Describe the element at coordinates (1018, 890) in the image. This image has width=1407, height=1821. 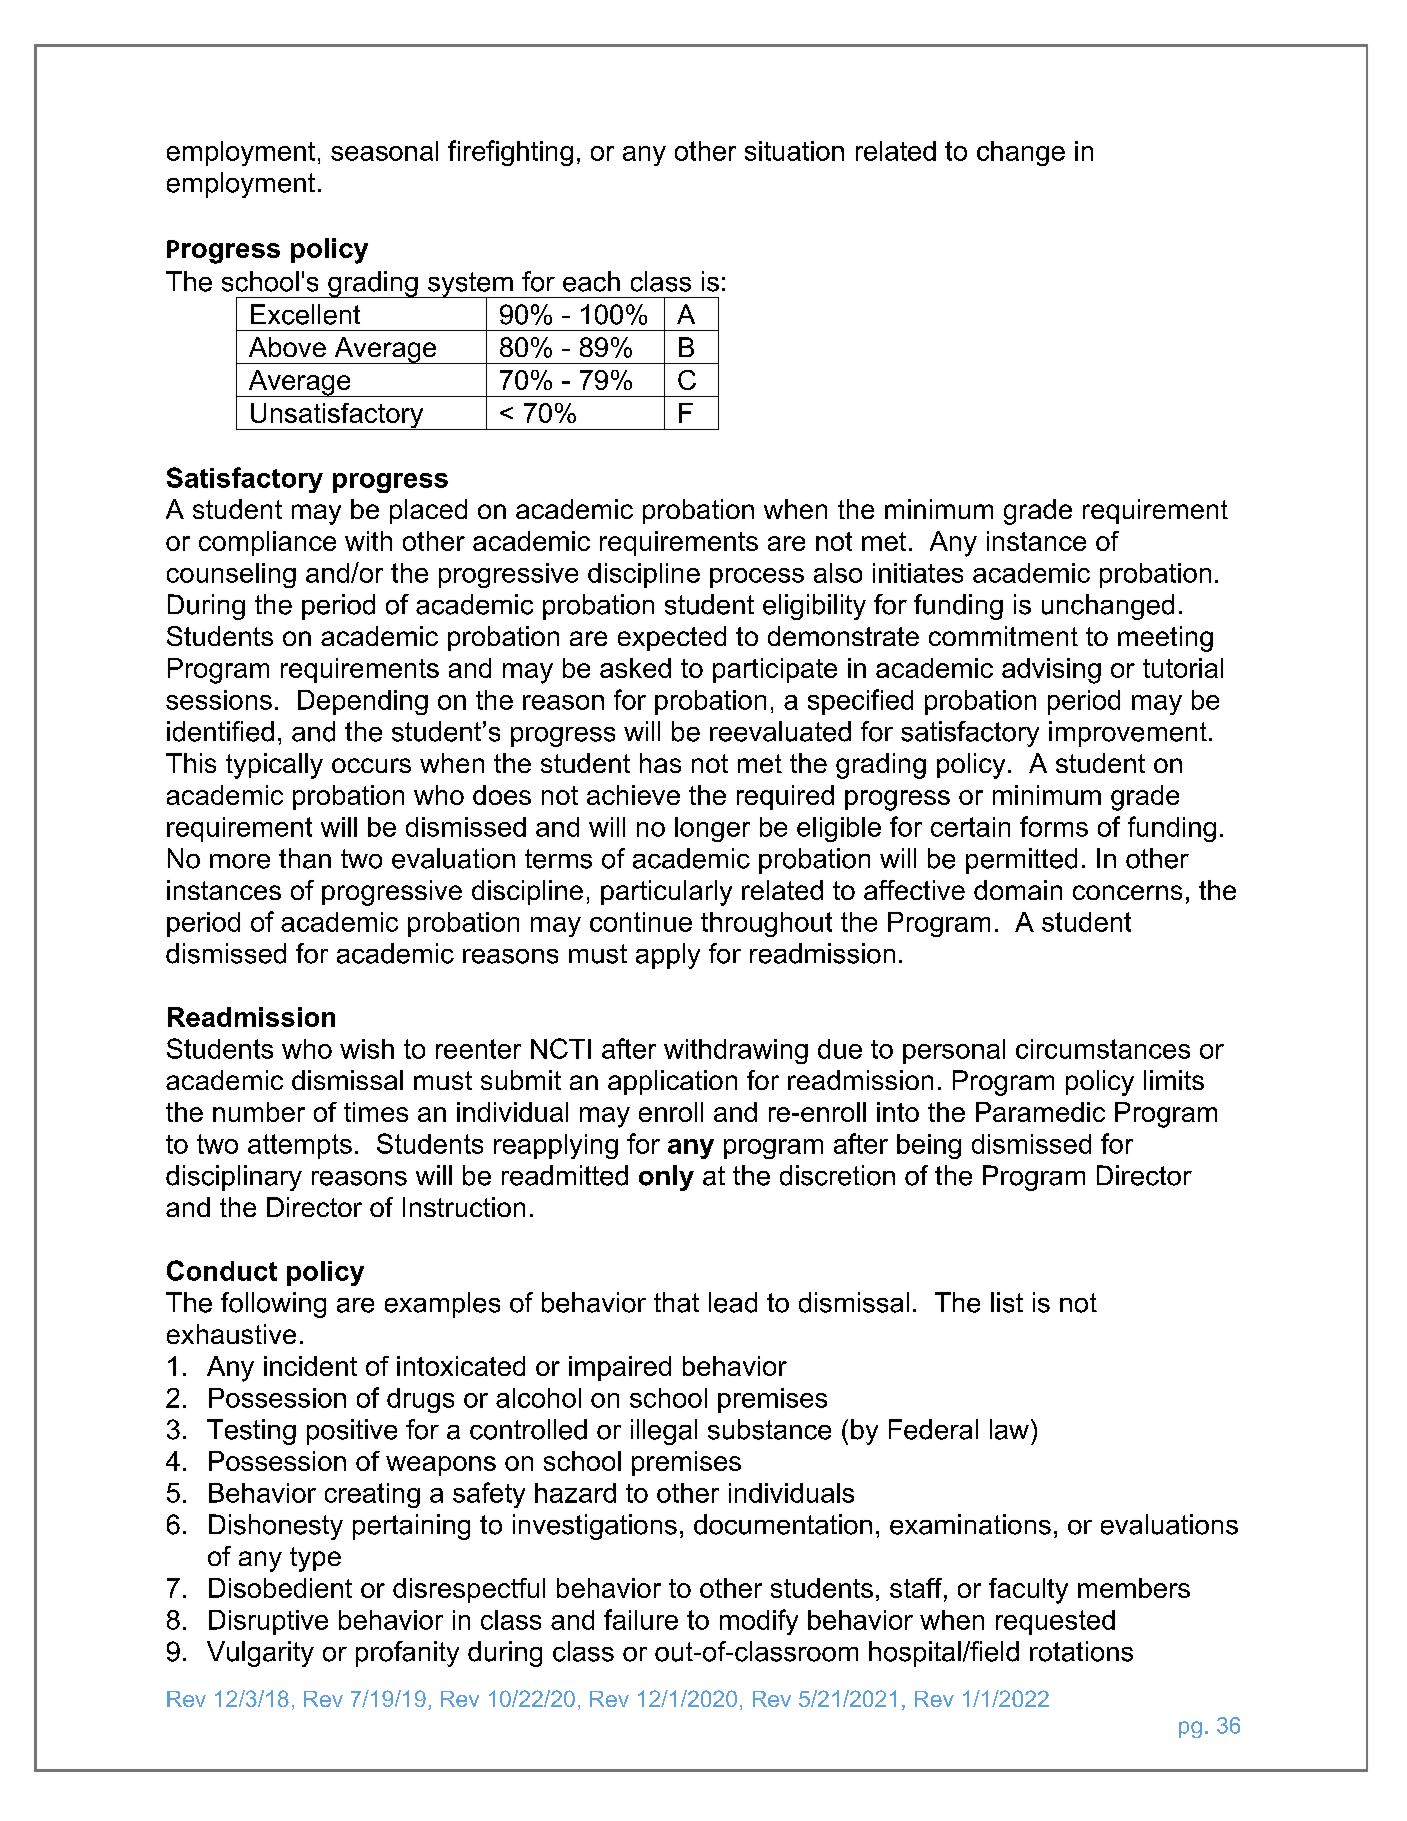
I see `domain` at that location.
